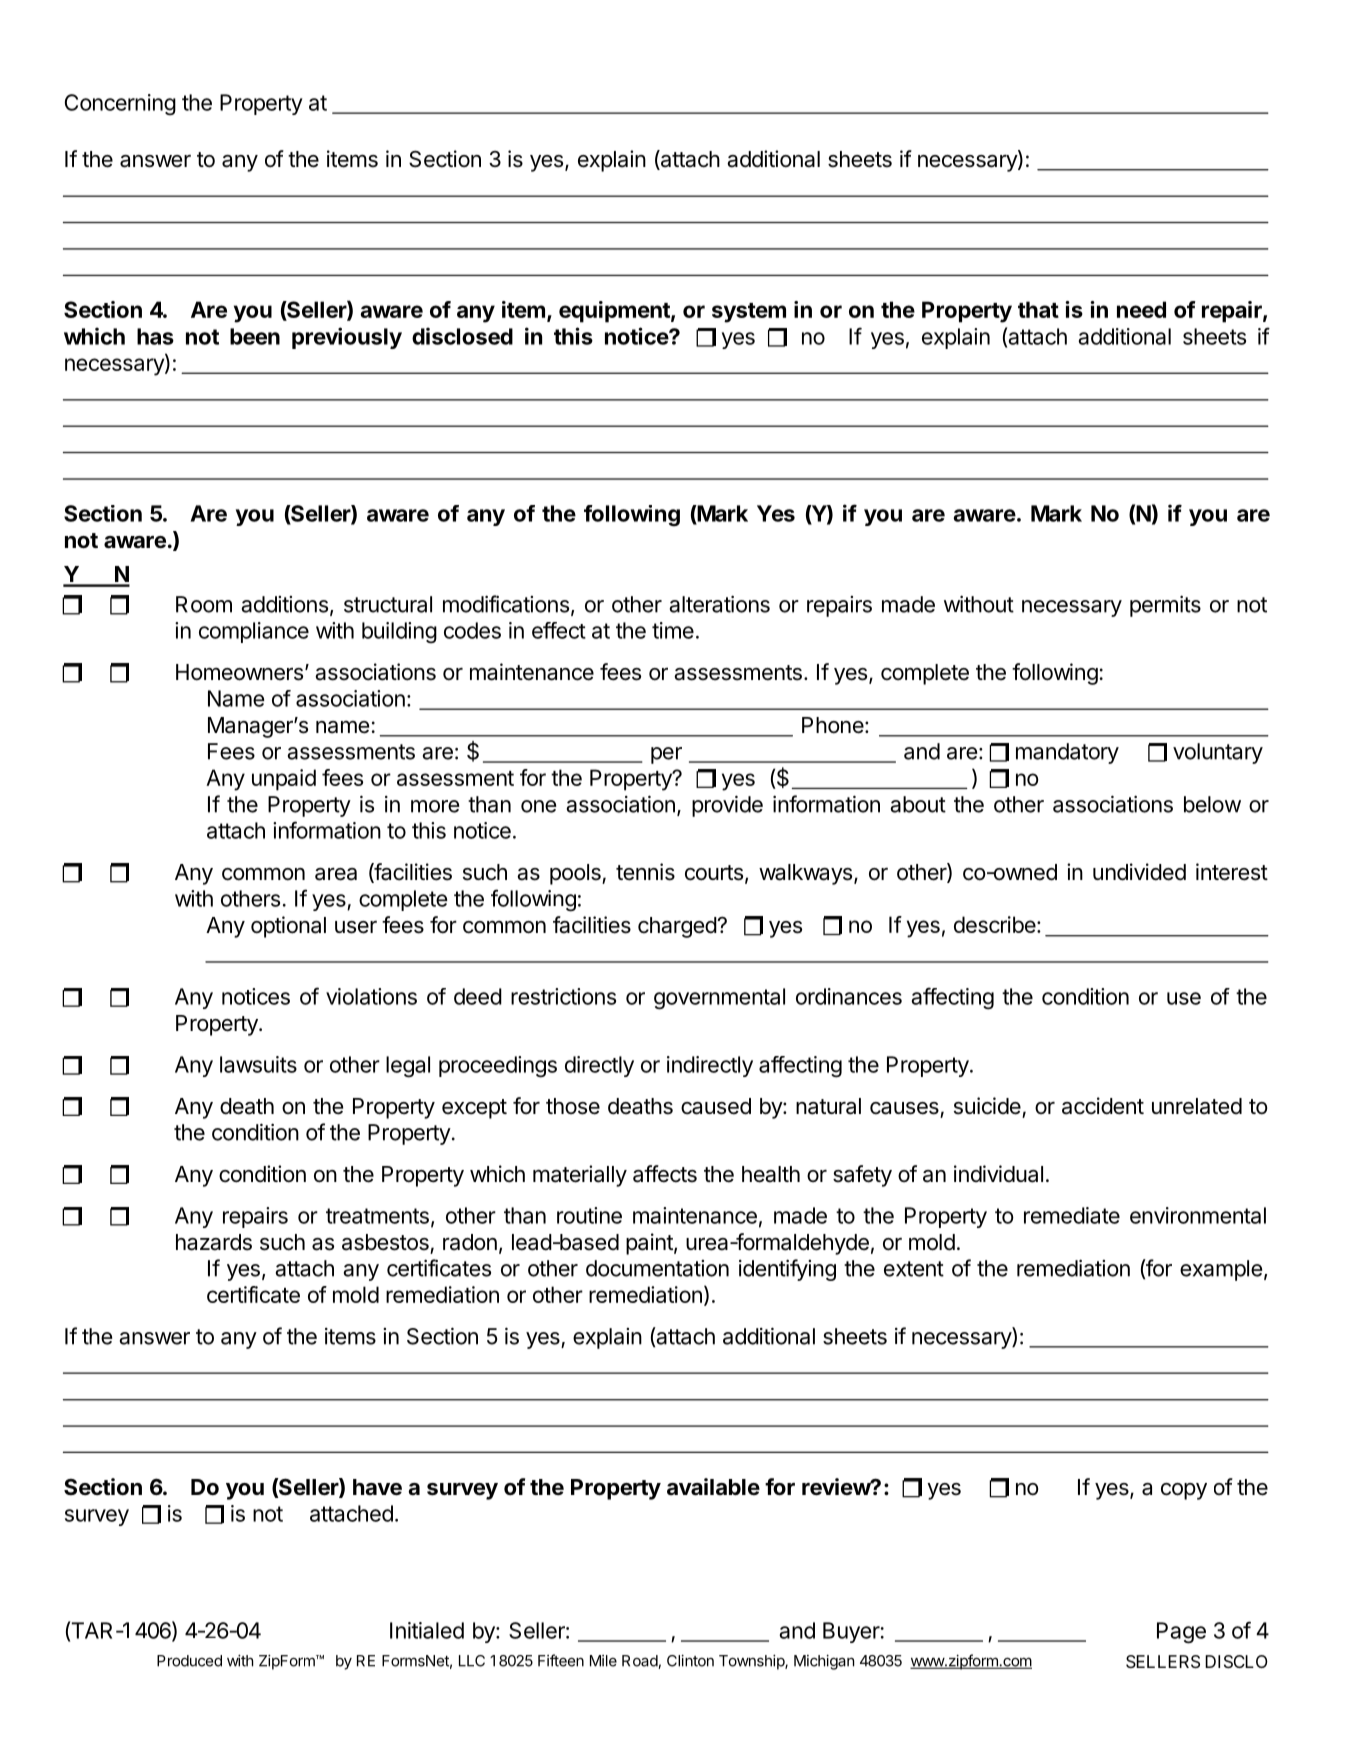 This page has width=1347, height=1743. I want to click on need, so click(1141, 309).
